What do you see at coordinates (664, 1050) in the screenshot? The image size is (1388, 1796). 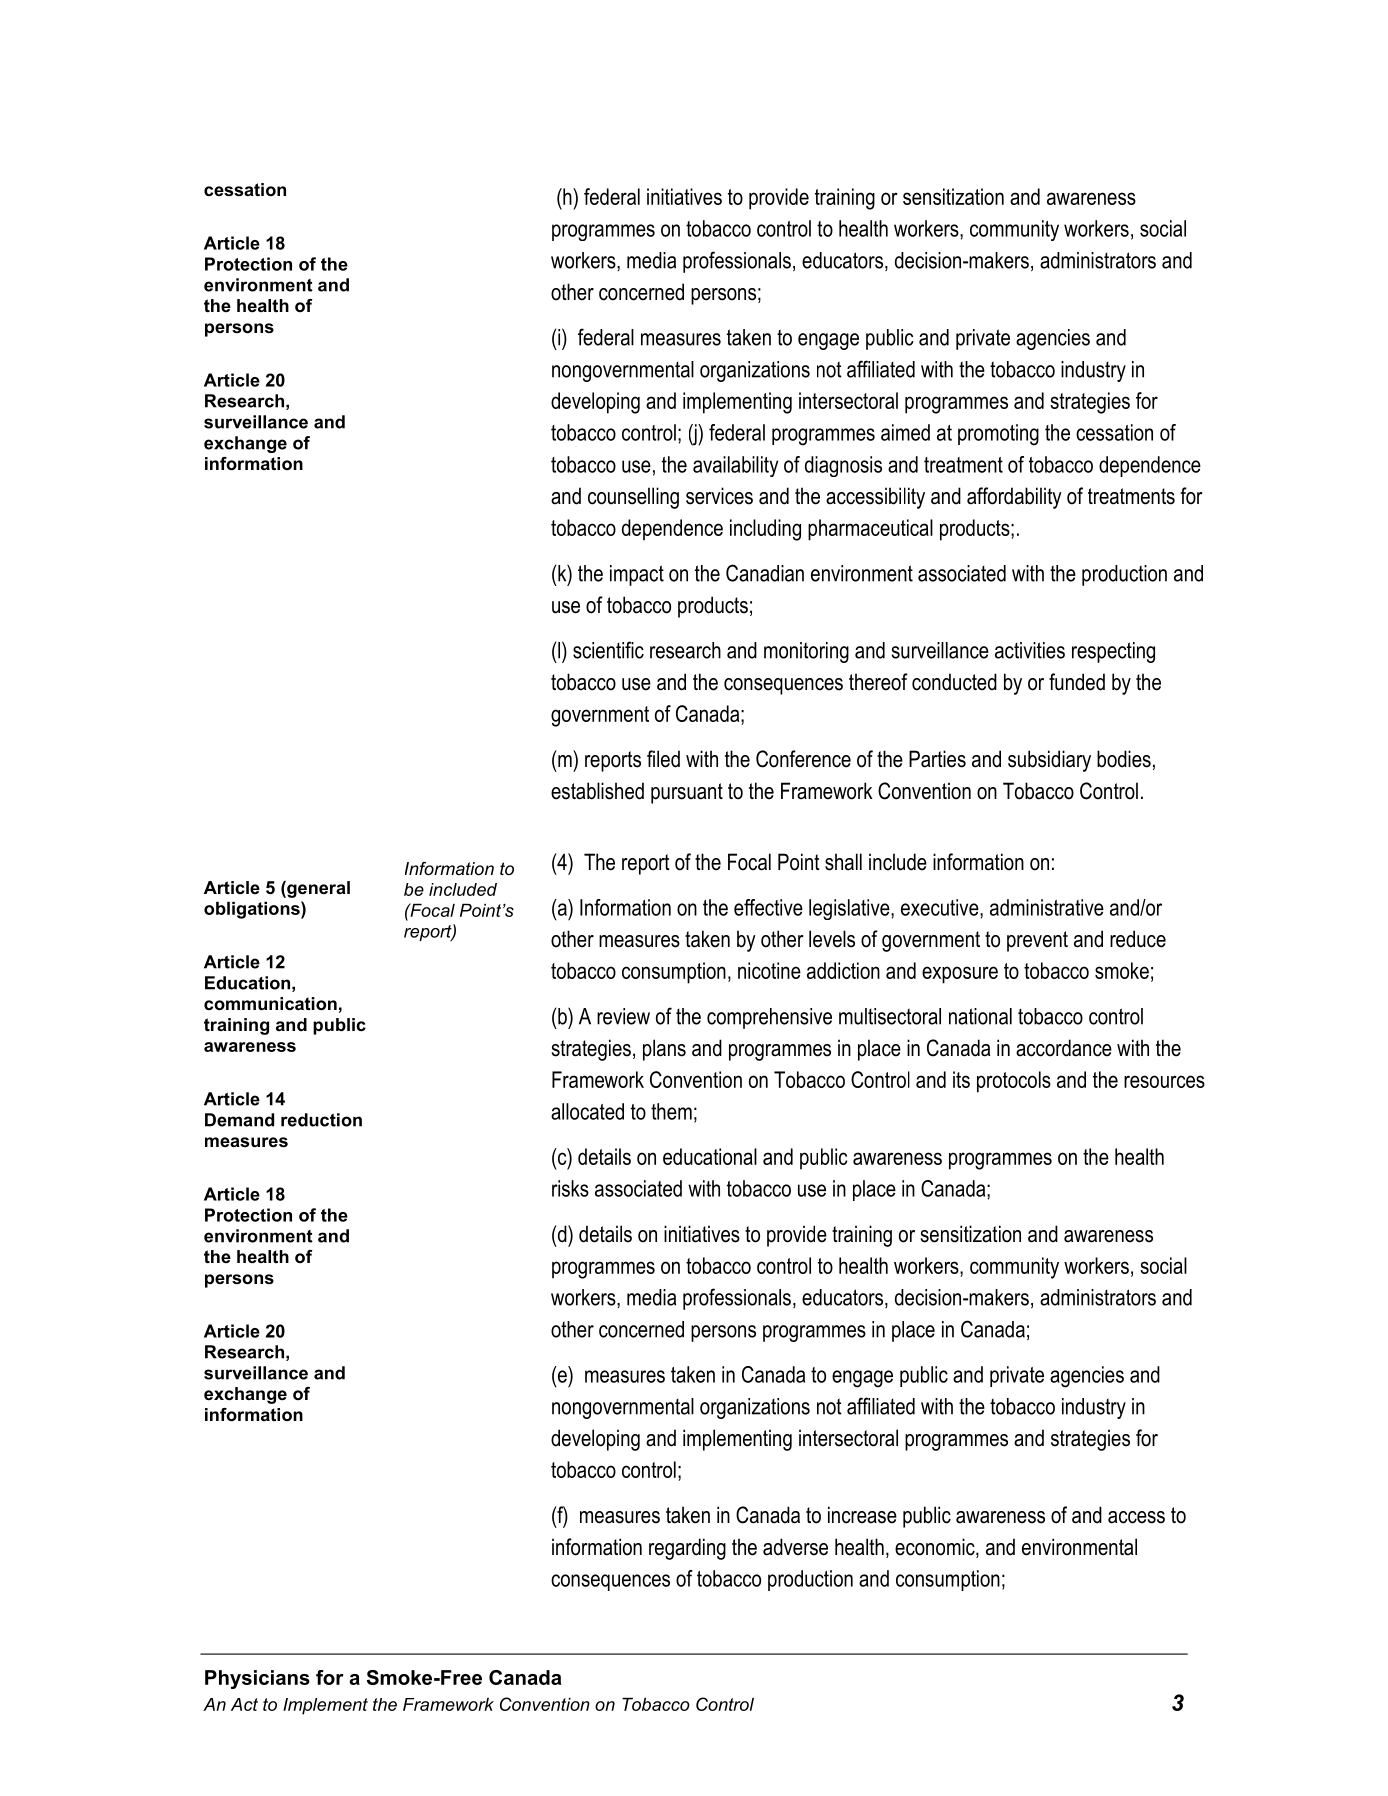 I see `plans` at bounding box center [664, 1050].
